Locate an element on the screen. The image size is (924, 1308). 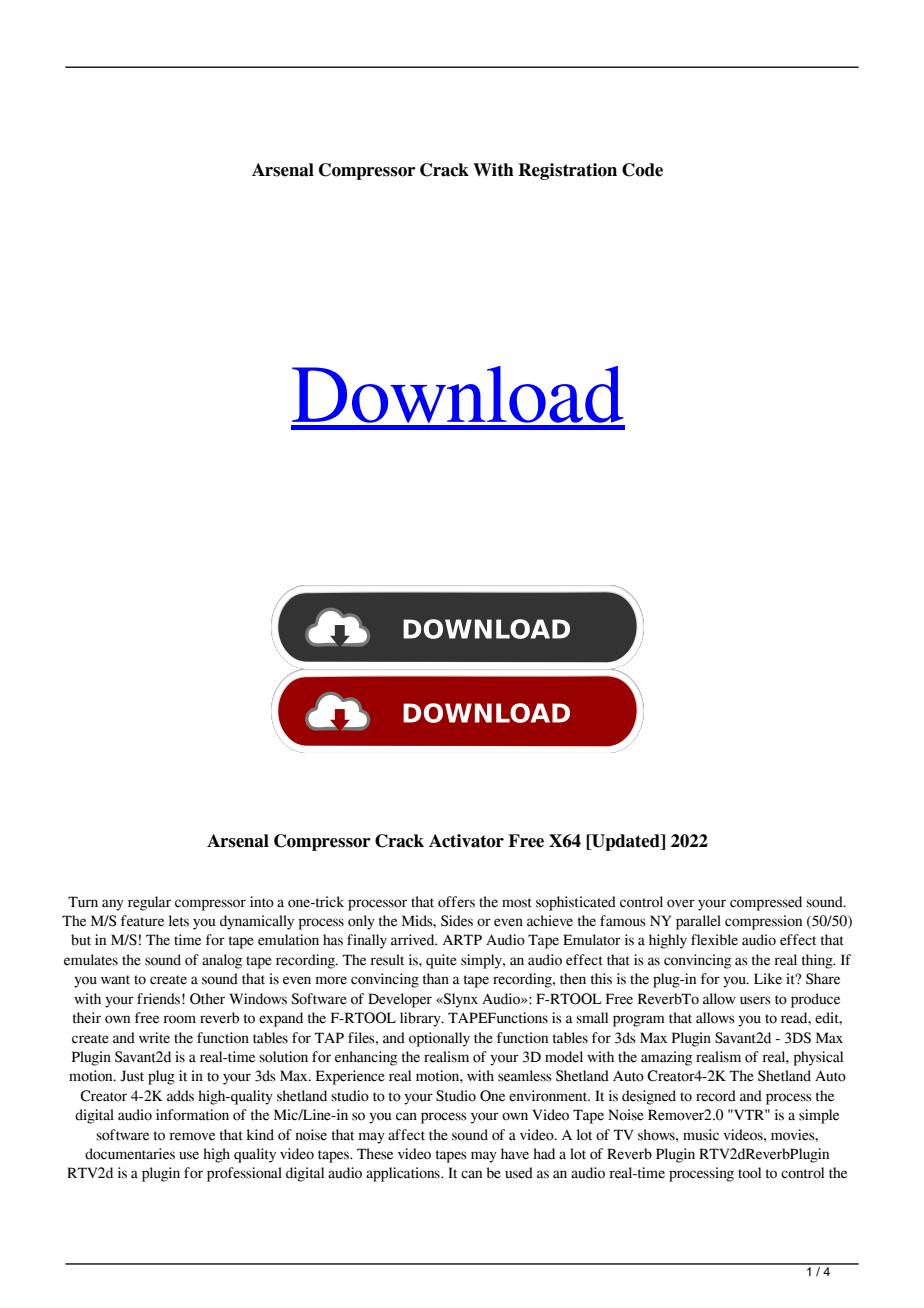
compressed is located at coordinates (766, 903).
